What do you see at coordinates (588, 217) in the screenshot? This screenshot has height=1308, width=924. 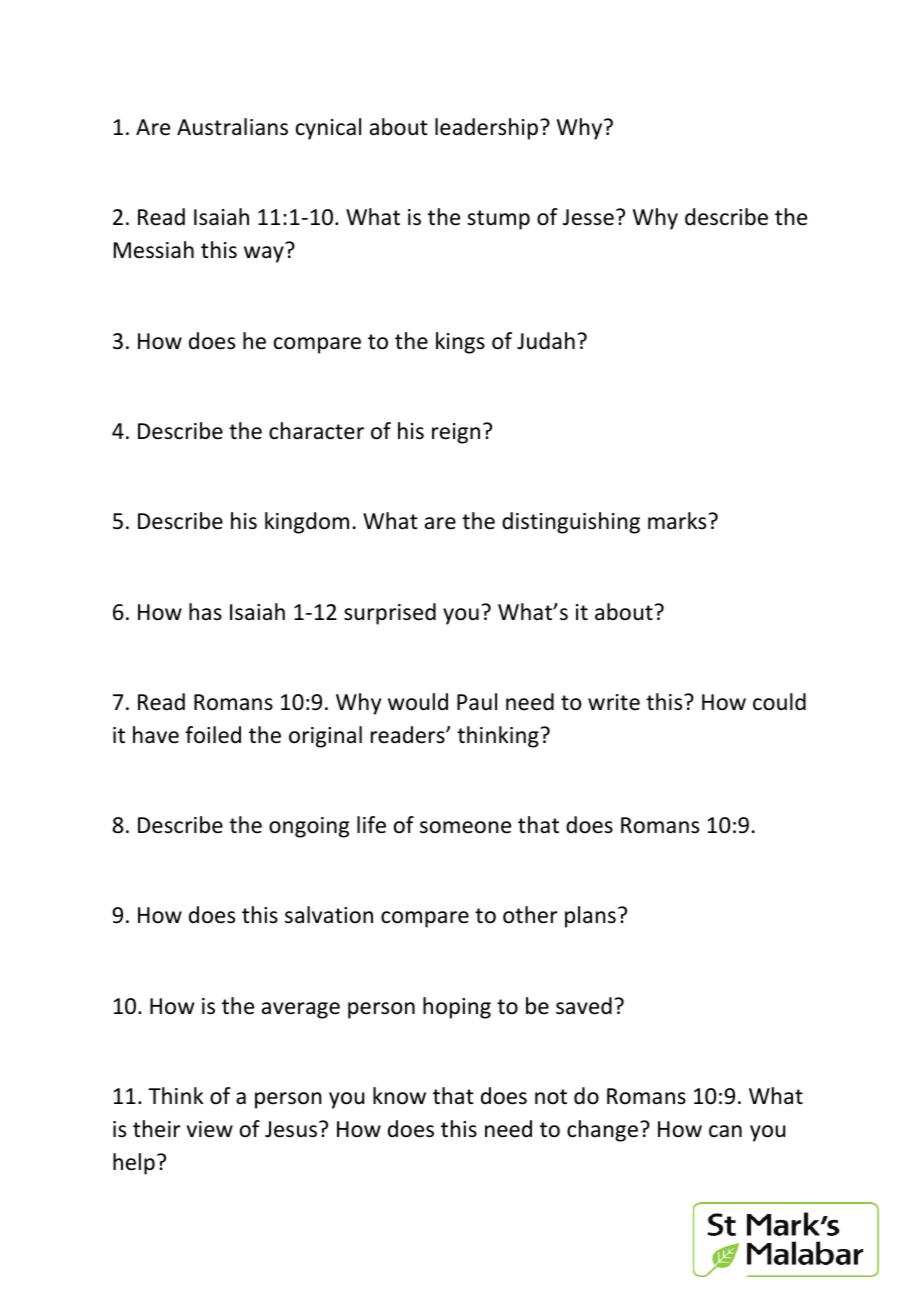 I see `Jesse` at bounding box center [588, 217].
